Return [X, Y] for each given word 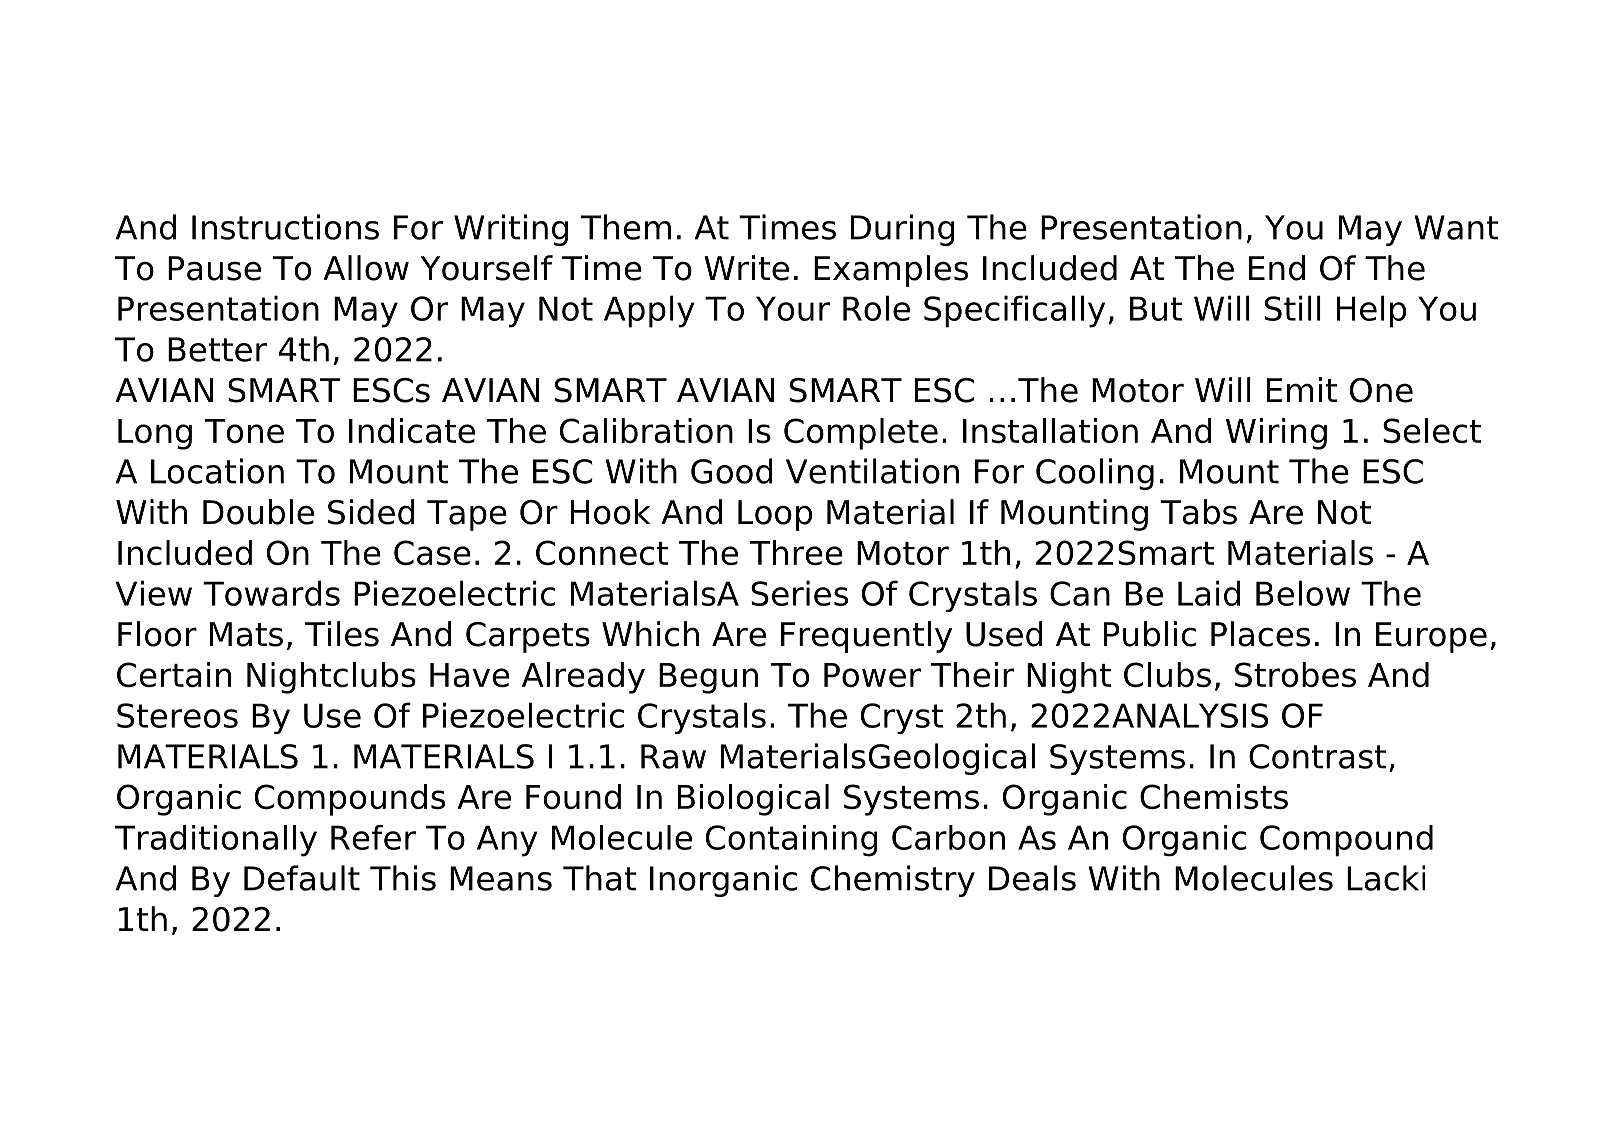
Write [746, 268]
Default [302, 878]
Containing [792, 841]
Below [1303, 593]
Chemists [1214, 797]
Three [796, 552]
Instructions [285, 227]
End [1277, 268]
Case [432, 552]
